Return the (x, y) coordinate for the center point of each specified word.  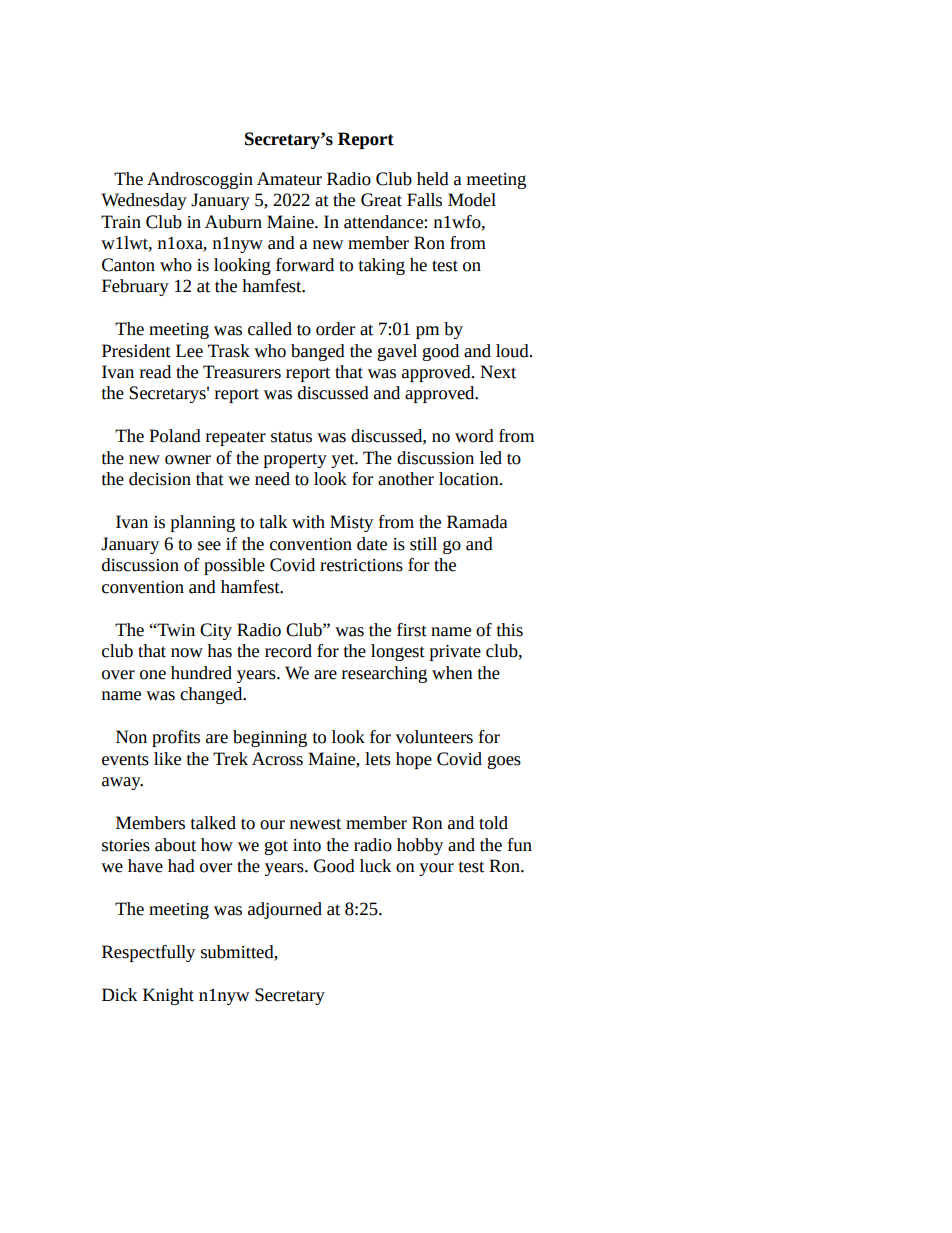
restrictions (361, 565)
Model (472, 200)
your (436, 869)
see (209, 546)
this (510, 630)
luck (375, 866)
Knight (168, 996)
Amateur (289, 179)
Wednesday (144, 201)
